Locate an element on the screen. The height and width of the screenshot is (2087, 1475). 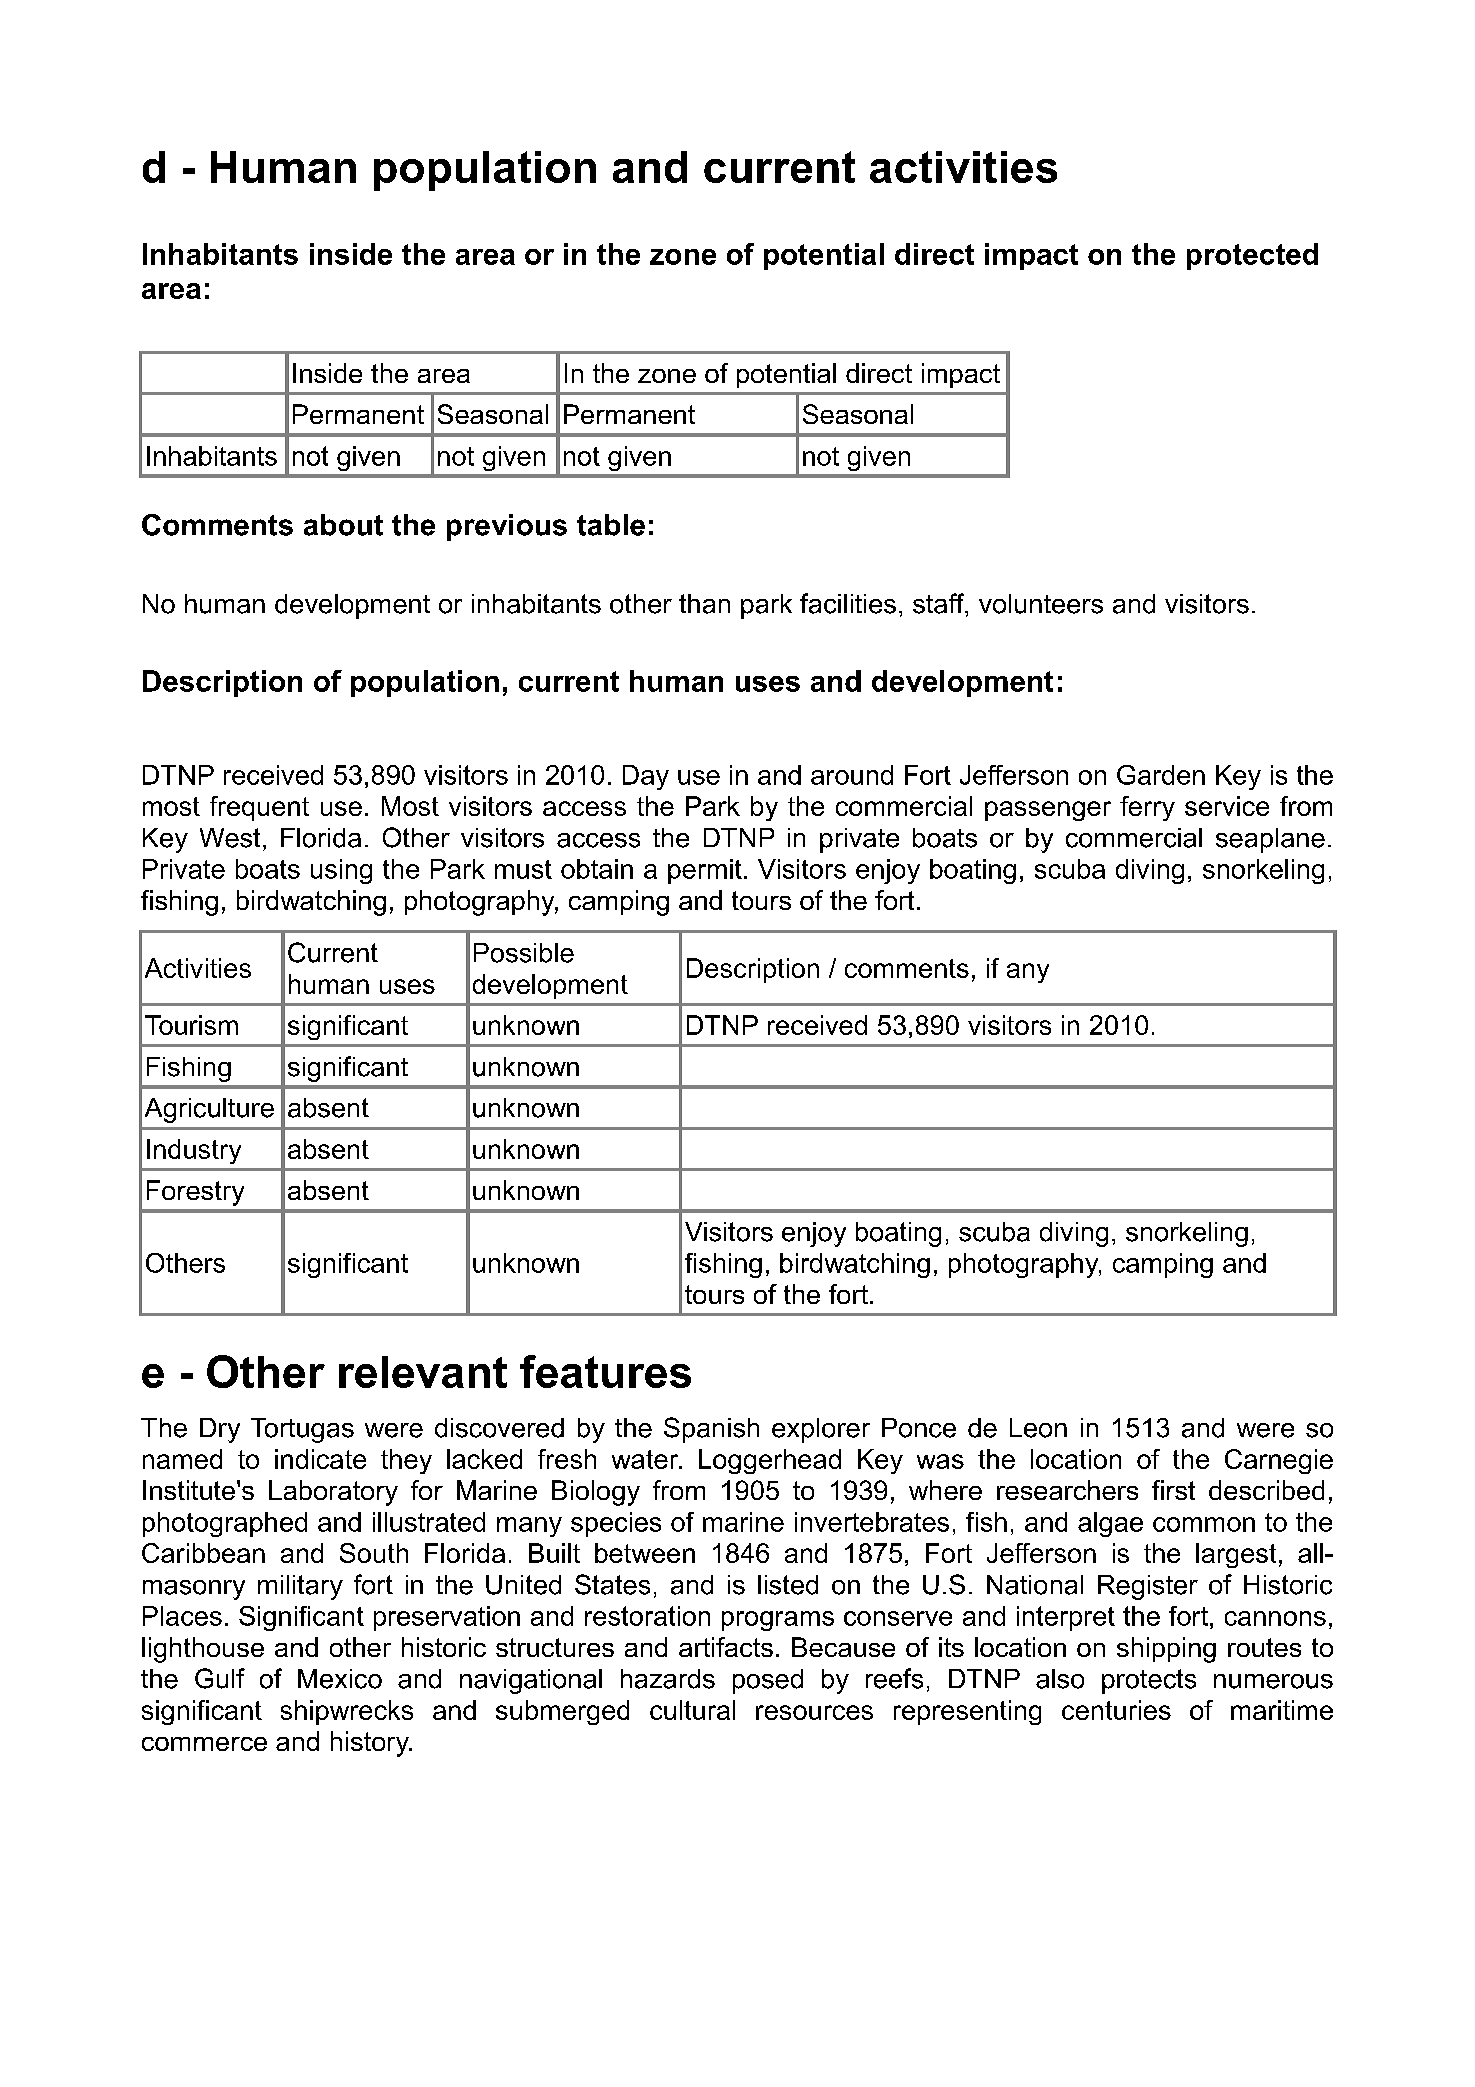
permit is located at coordinates (705, 871).
